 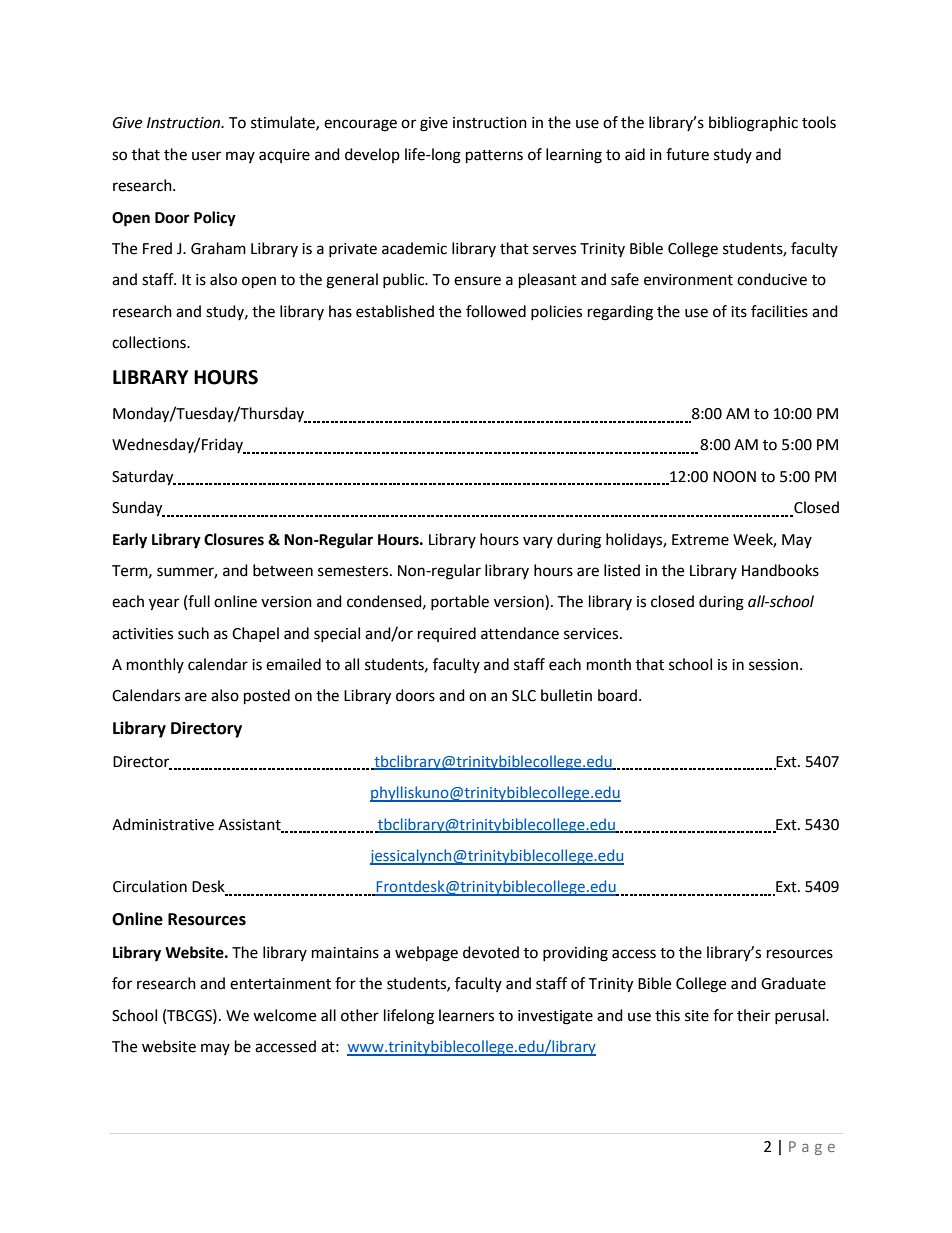 I want to click on learners, so click(x=466, y=1015).
